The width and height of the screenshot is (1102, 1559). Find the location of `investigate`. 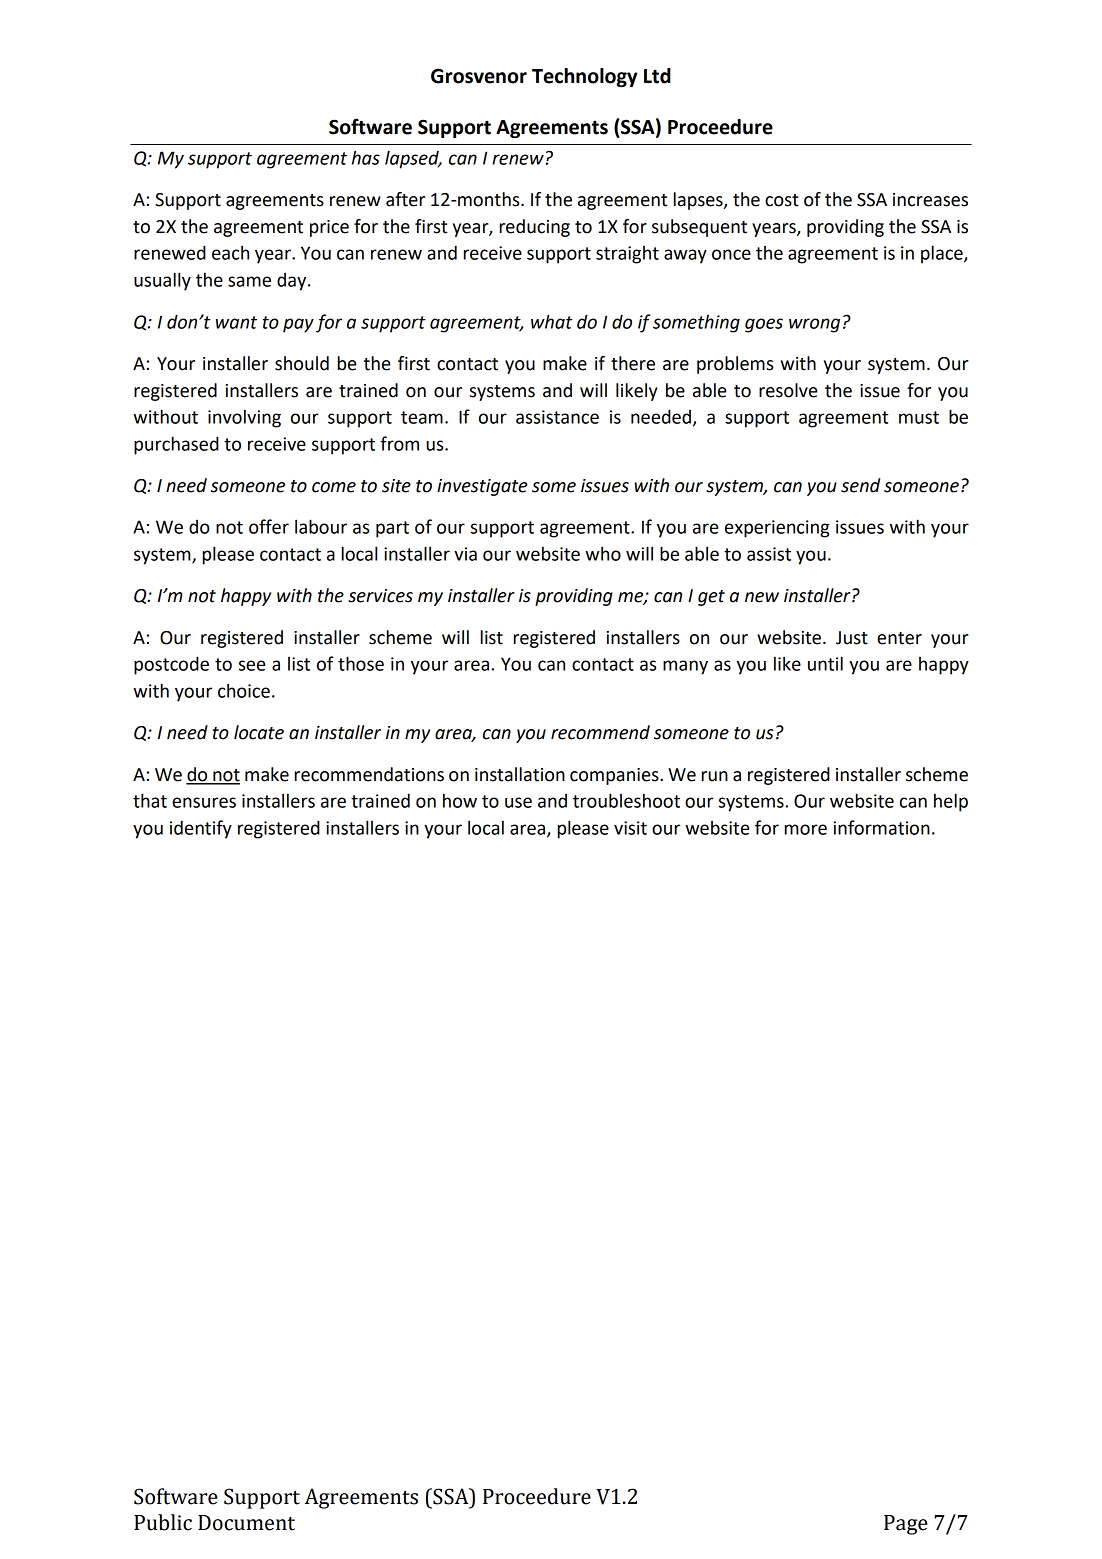

investigate is located at coordinates (482, 487).
